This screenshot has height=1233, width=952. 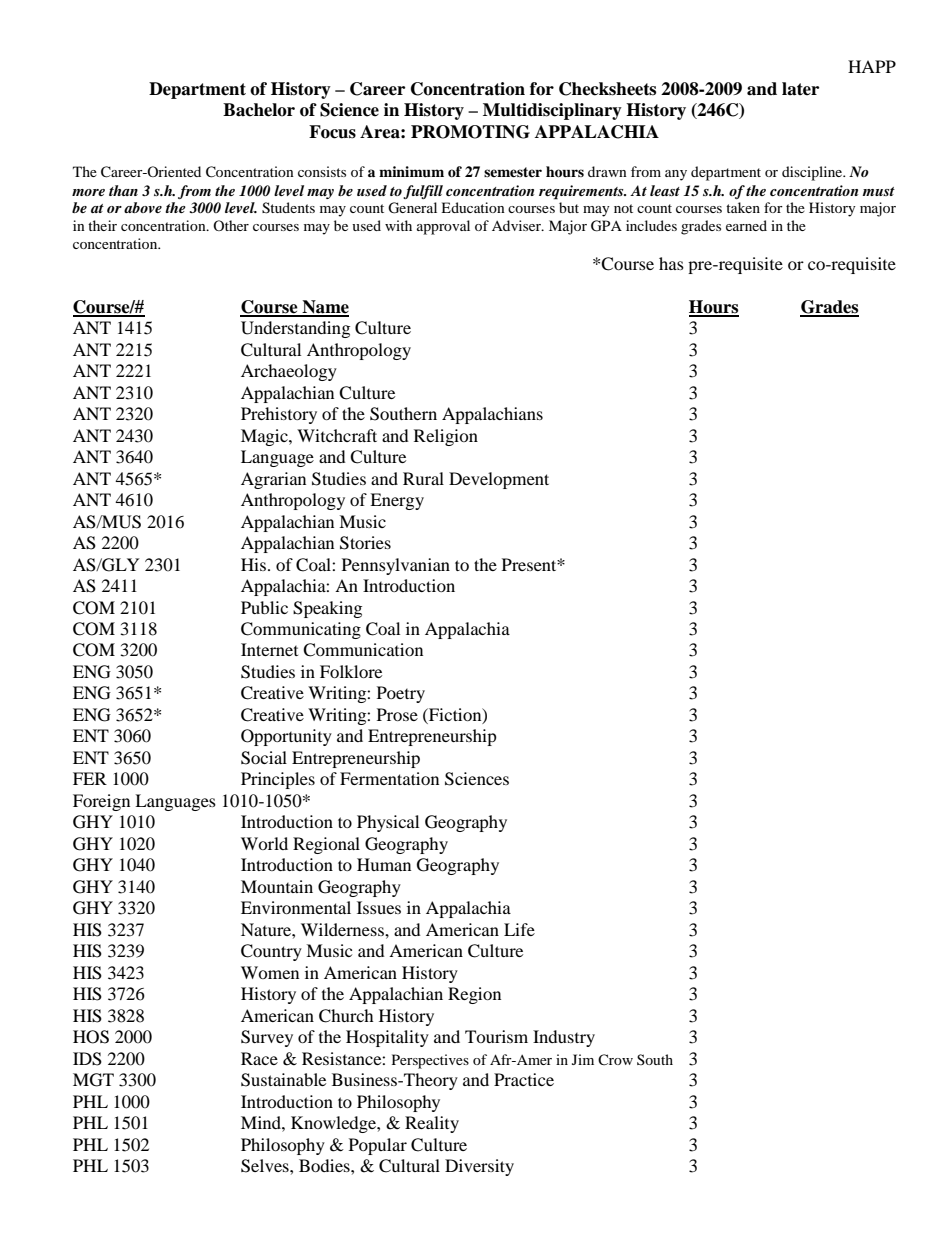 I want to click on has, so click(x=671, y=263).
